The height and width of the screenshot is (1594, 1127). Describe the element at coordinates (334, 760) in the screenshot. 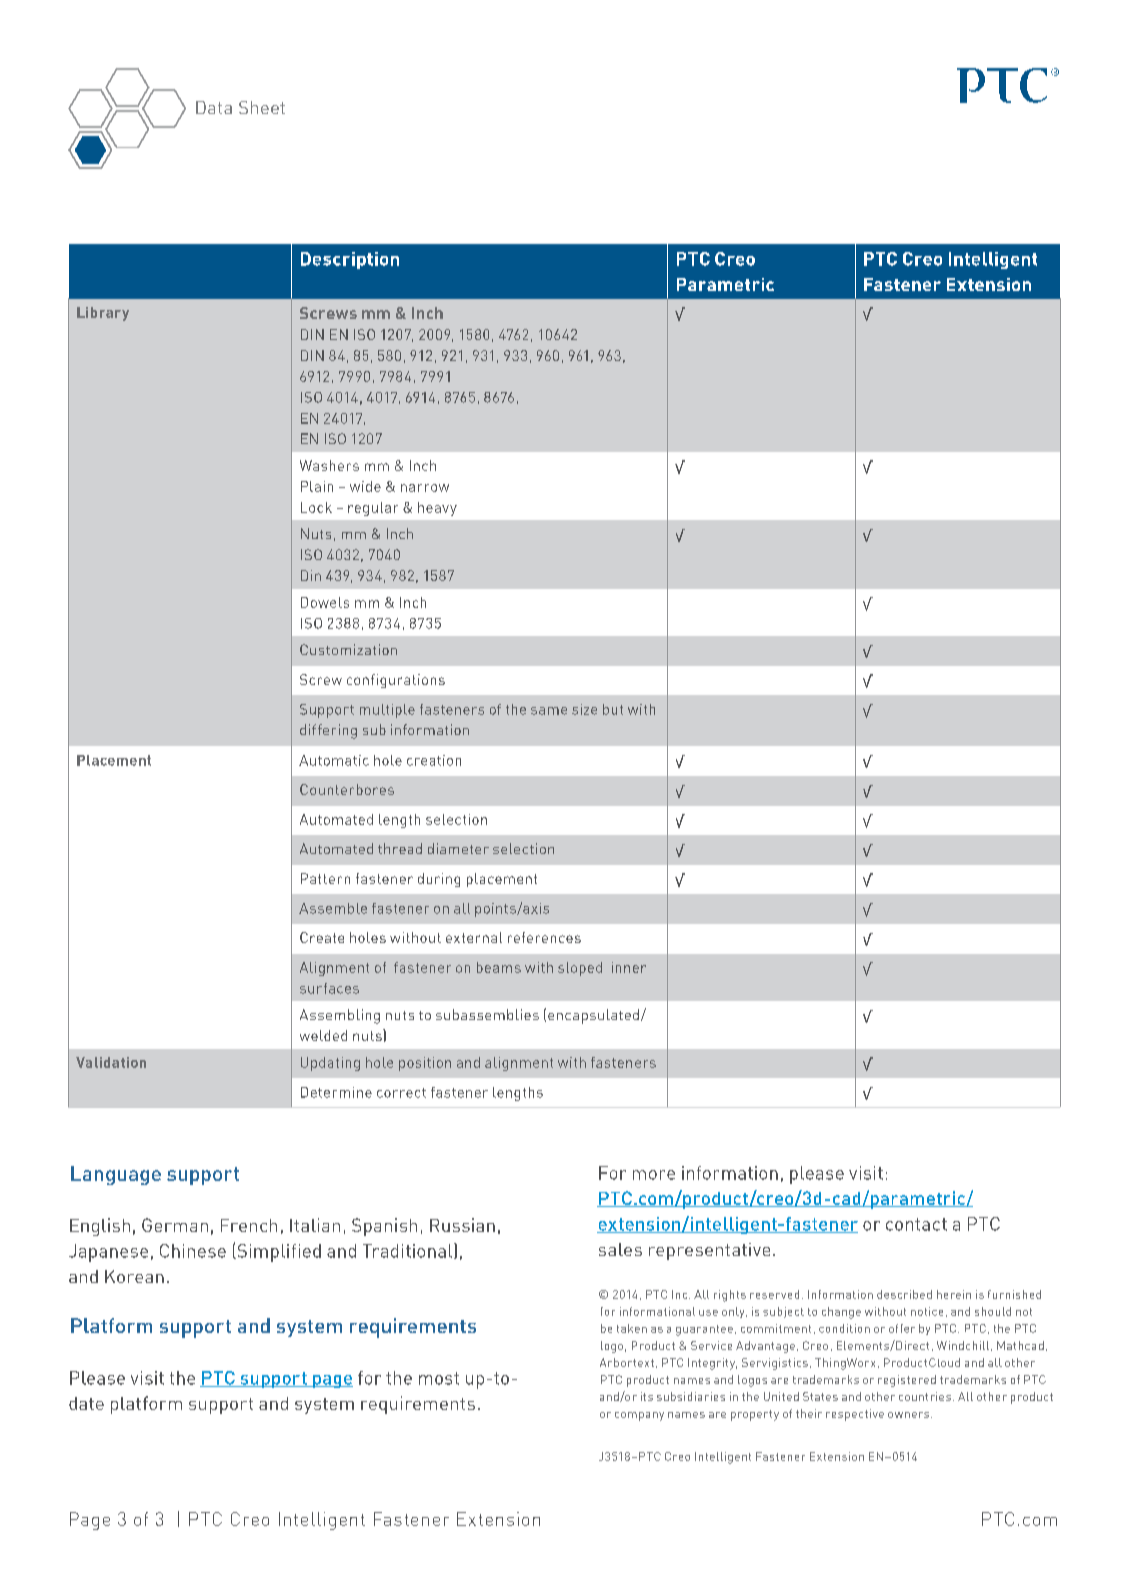

I see `Automatic` at that location.
